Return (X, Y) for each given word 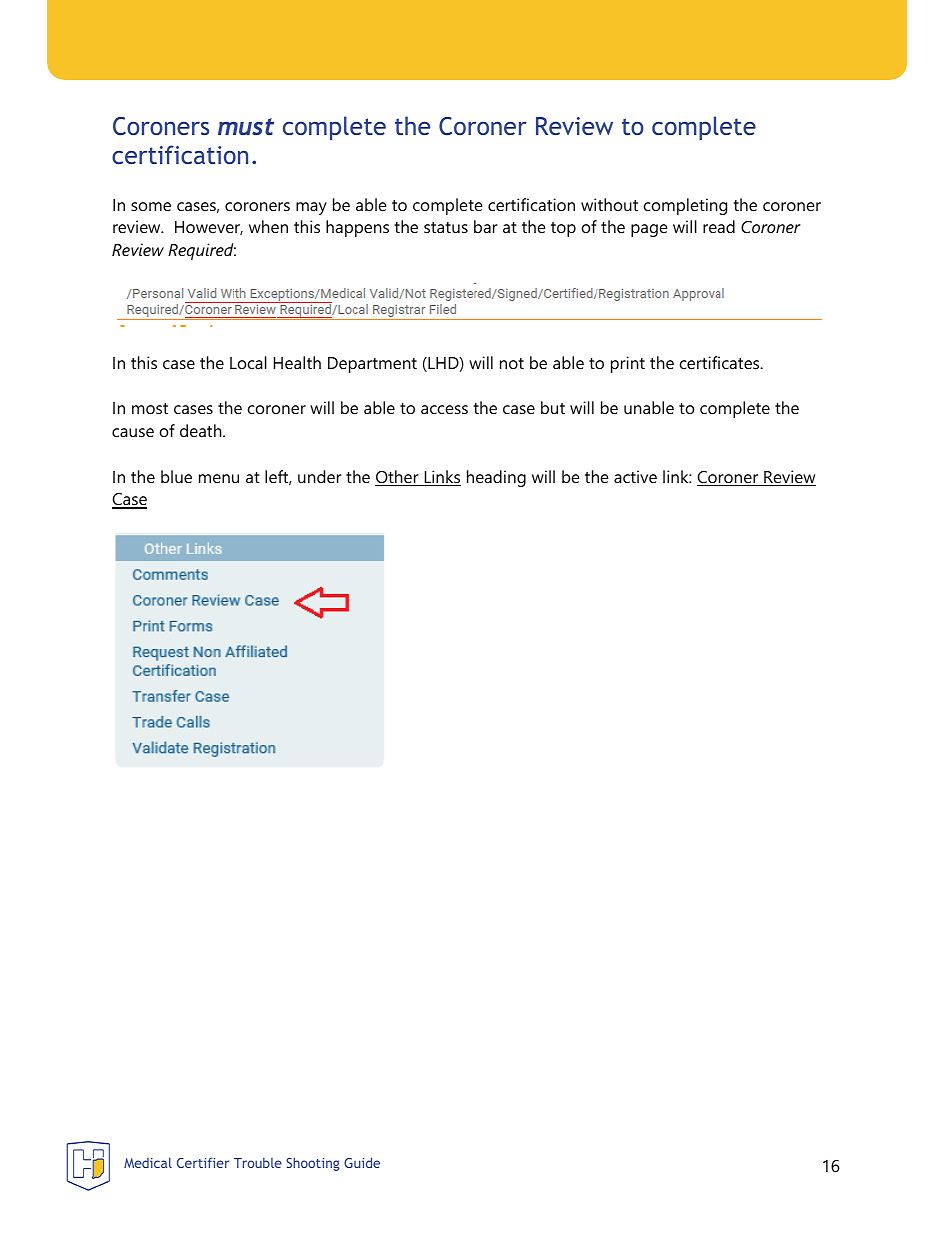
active (635, 476)
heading (496, 478)
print (628, 364)
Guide (362, 1162)
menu (219, 478)
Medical (148, 1162)
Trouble (258, 1162)
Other (398, 478)
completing (685, 206)
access (444, 409)
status (446, 227)
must (246, 126)
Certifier (203, 1162)
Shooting (313, 1164)
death (202, 430)
